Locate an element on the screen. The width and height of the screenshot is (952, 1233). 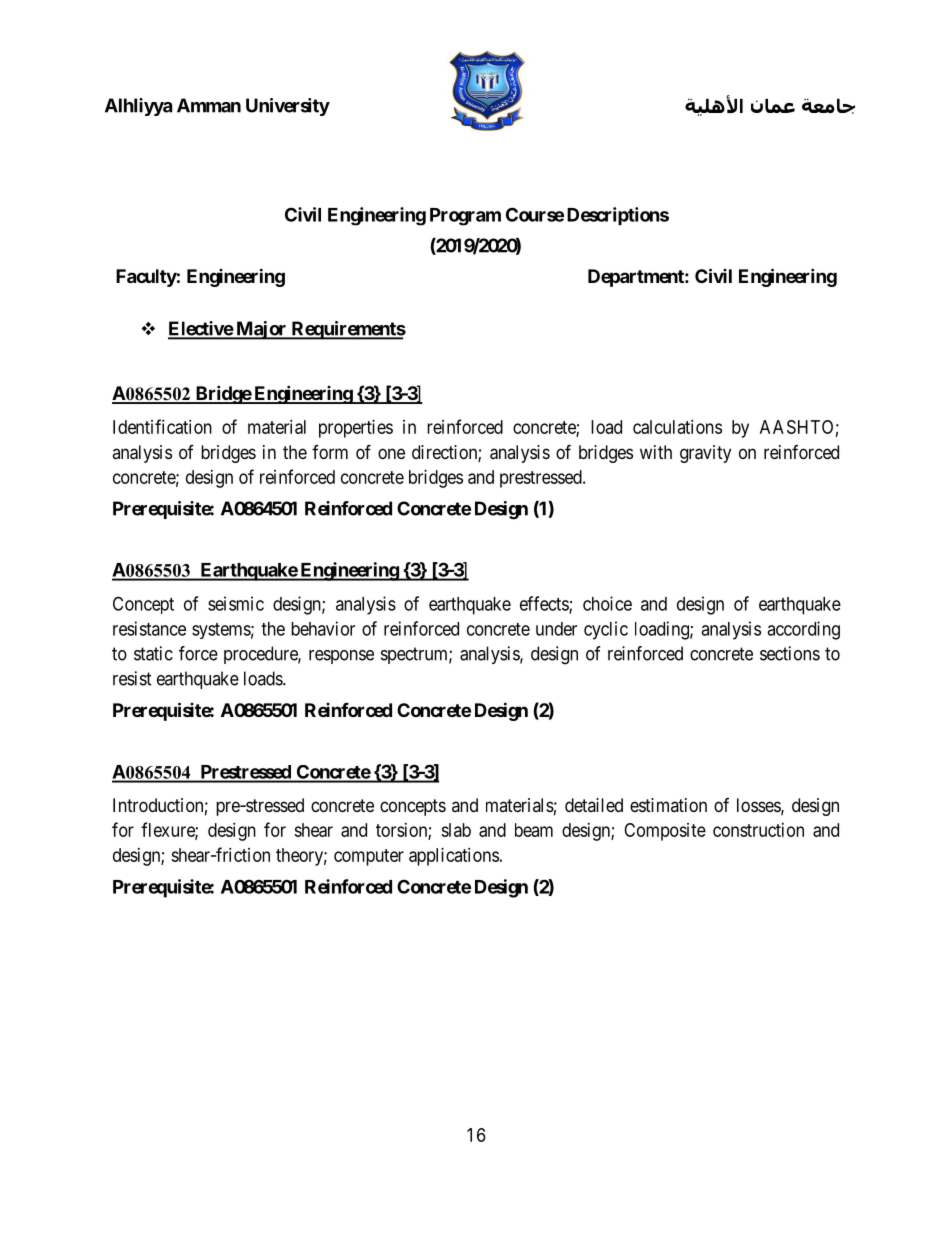
Amman is located at coordinates (209, 105).
